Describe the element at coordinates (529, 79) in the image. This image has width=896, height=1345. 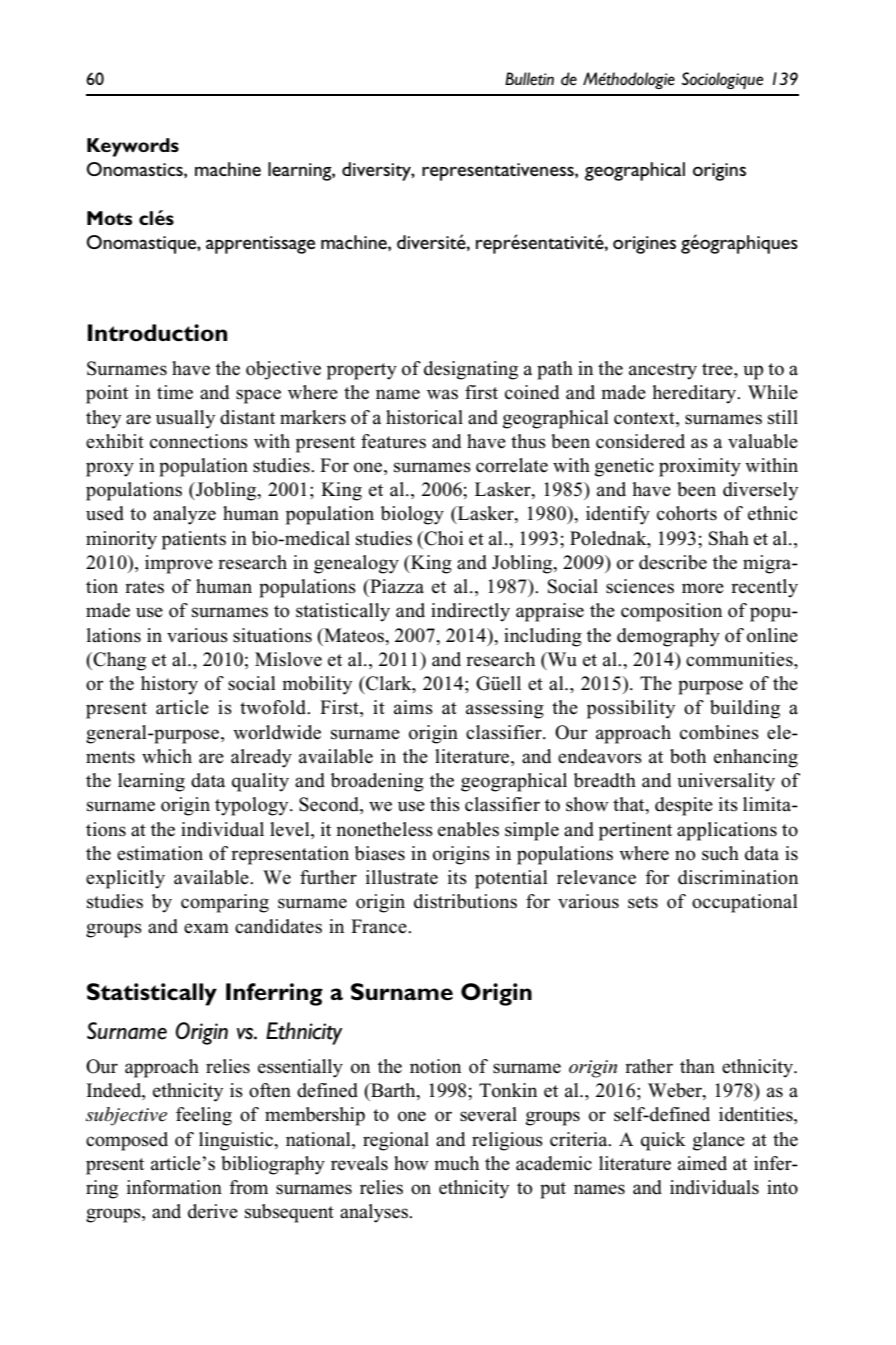
I see `Bulletin` at that location.
